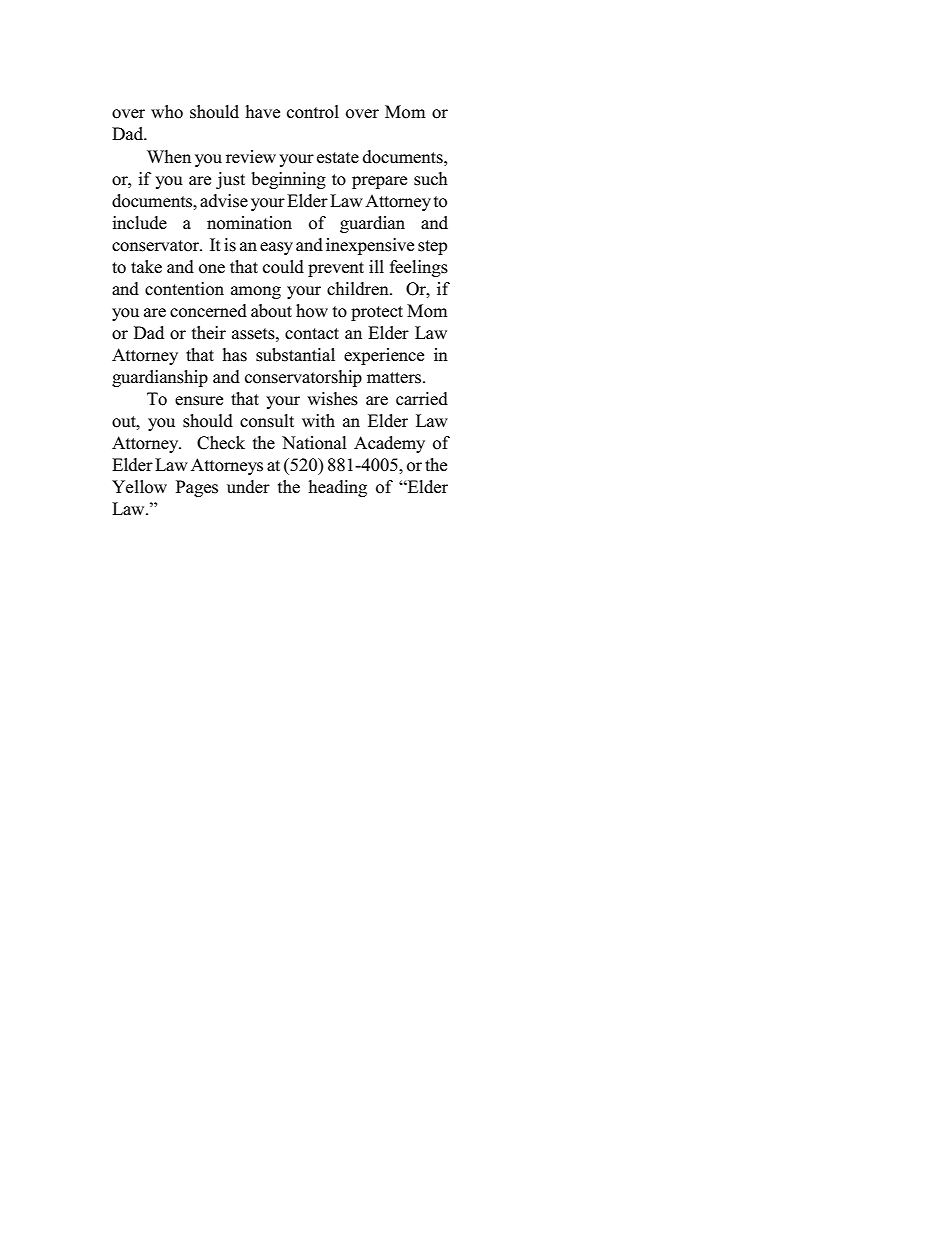 The height and width of the screenshot is (1233, 952). What do you see at coordinates (332, 399) in the screenshot?
I see `wishes` at bounding box center [332, 399].
